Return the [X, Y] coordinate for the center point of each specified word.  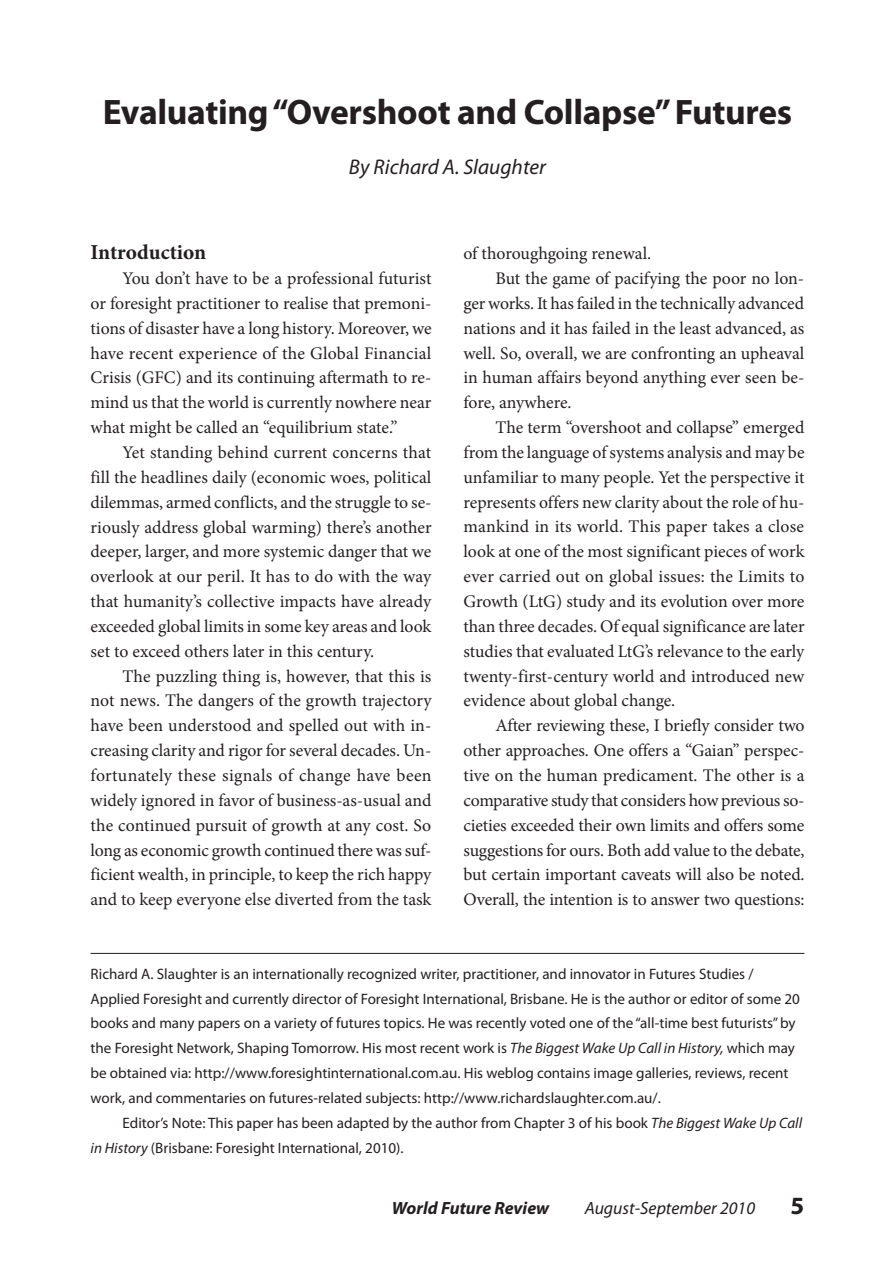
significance [704, 628]
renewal [620, 252]
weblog [509, 1074]
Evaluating [186, 115]
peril [225, 578]
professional [330, 280]
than [479, 625]
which [745, 1047]
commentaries [201, 1098]
